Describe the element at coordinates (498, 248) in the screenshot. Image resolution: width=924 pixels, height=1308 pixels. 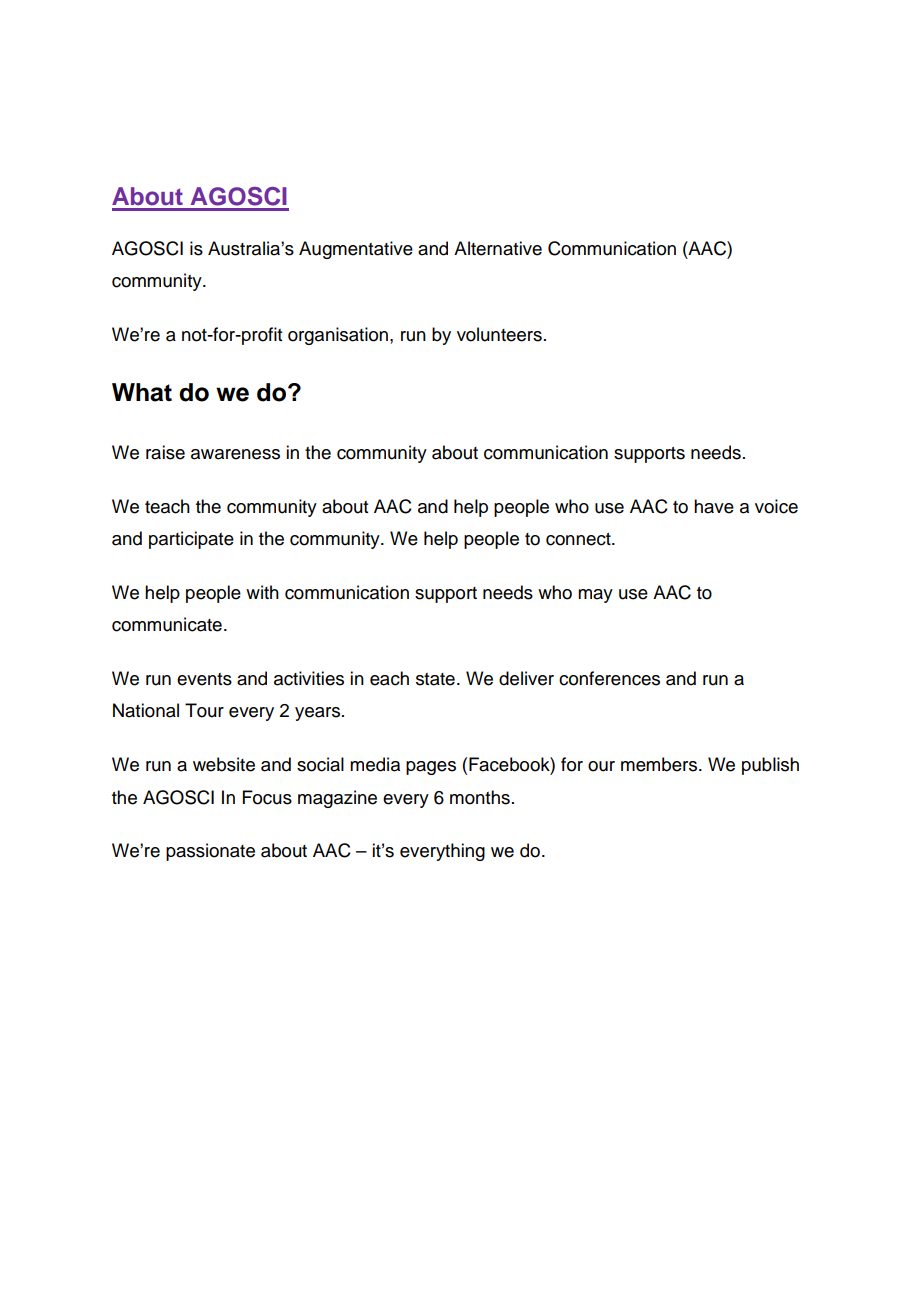
I see `Alternative` at that location.
